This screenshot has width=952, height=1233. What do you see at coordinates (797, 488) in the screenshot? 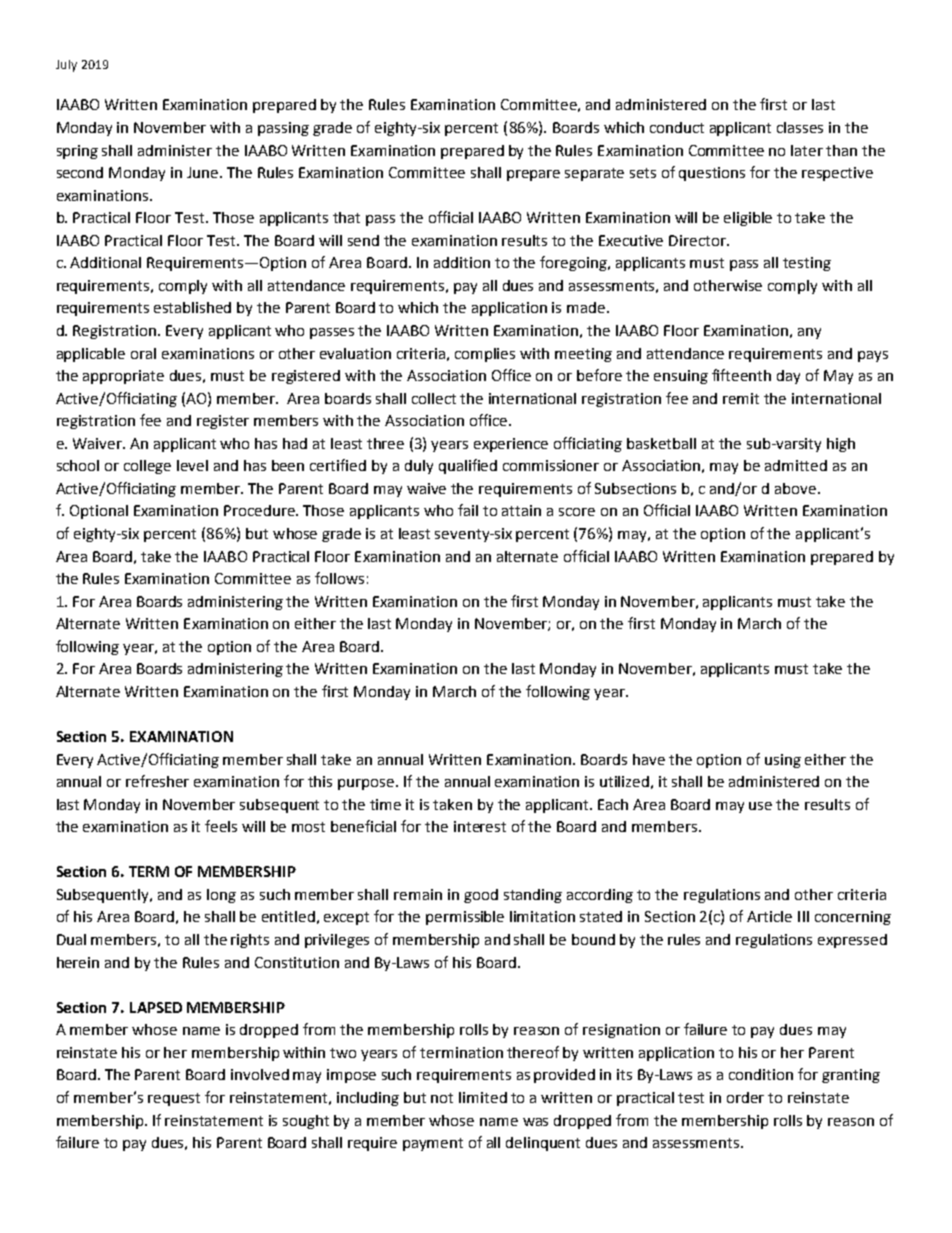
I see `above` at bounding box center [797, 488].
